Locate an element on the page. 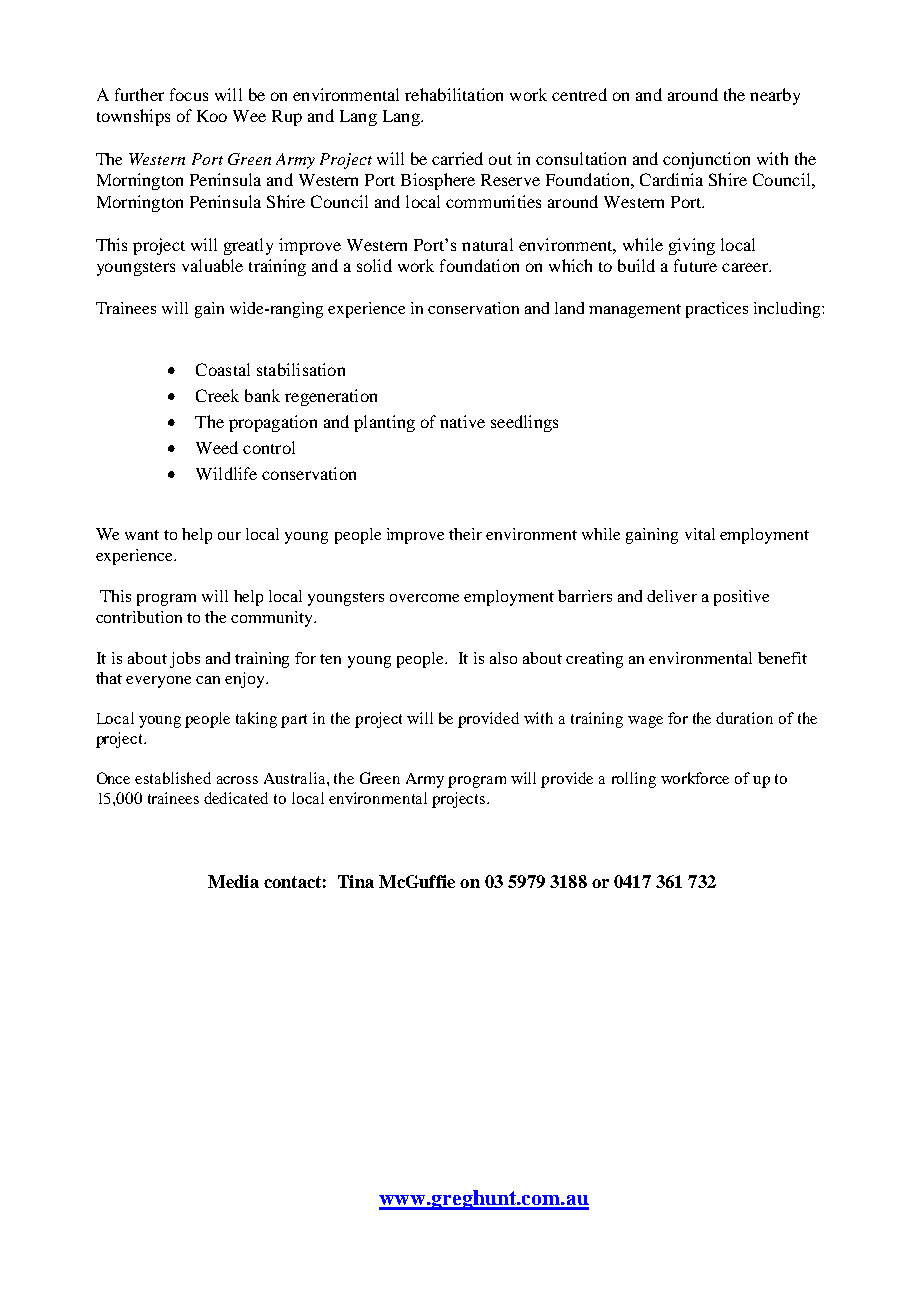  rolling is located at coordinates (634, 780).
